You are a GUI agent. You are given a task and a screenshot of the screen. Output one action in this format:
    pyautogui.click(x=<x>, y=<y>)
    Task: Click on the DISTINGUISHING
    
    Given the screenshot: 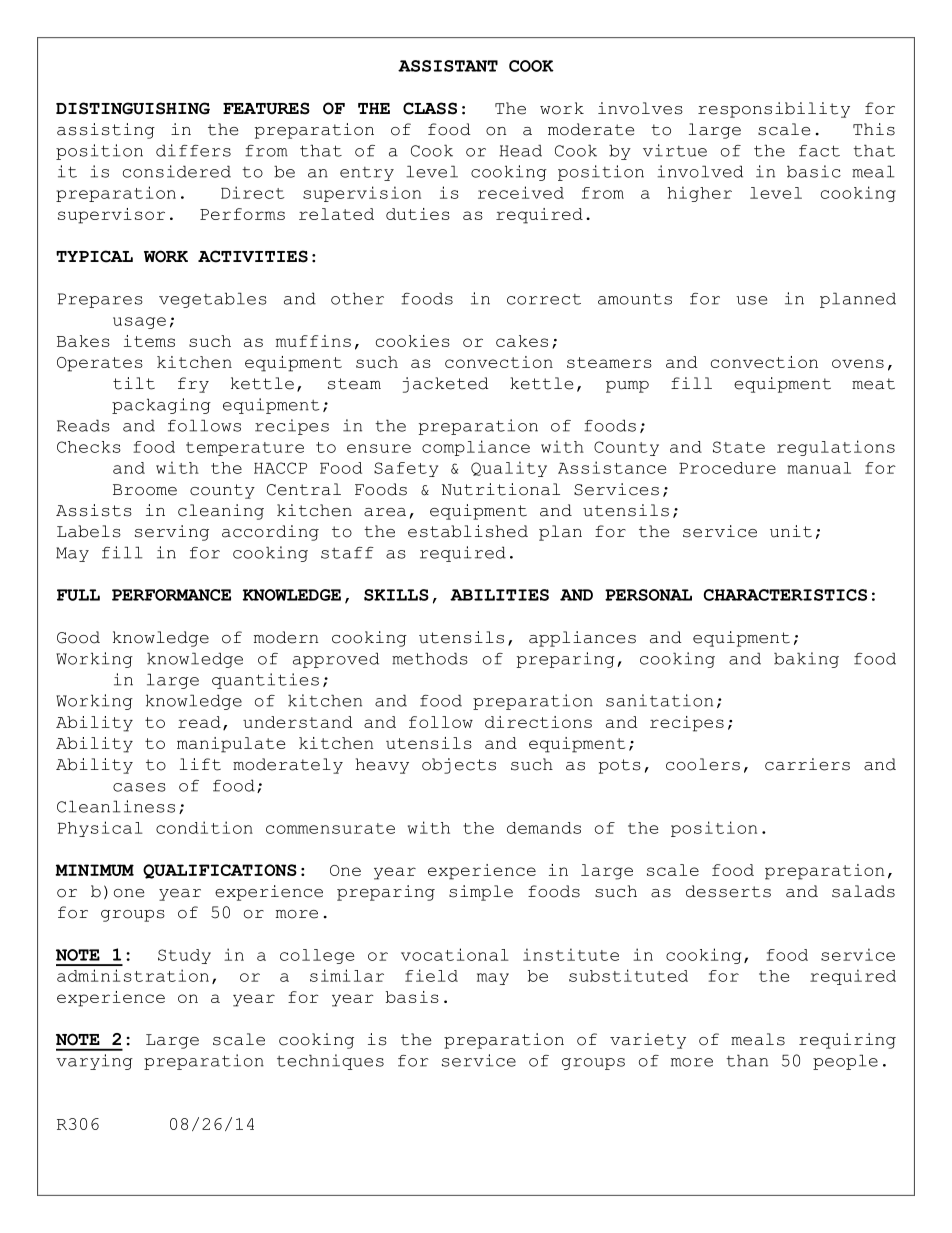 What is the action you would take?
    pyautogui.click(x=133, y=108)
